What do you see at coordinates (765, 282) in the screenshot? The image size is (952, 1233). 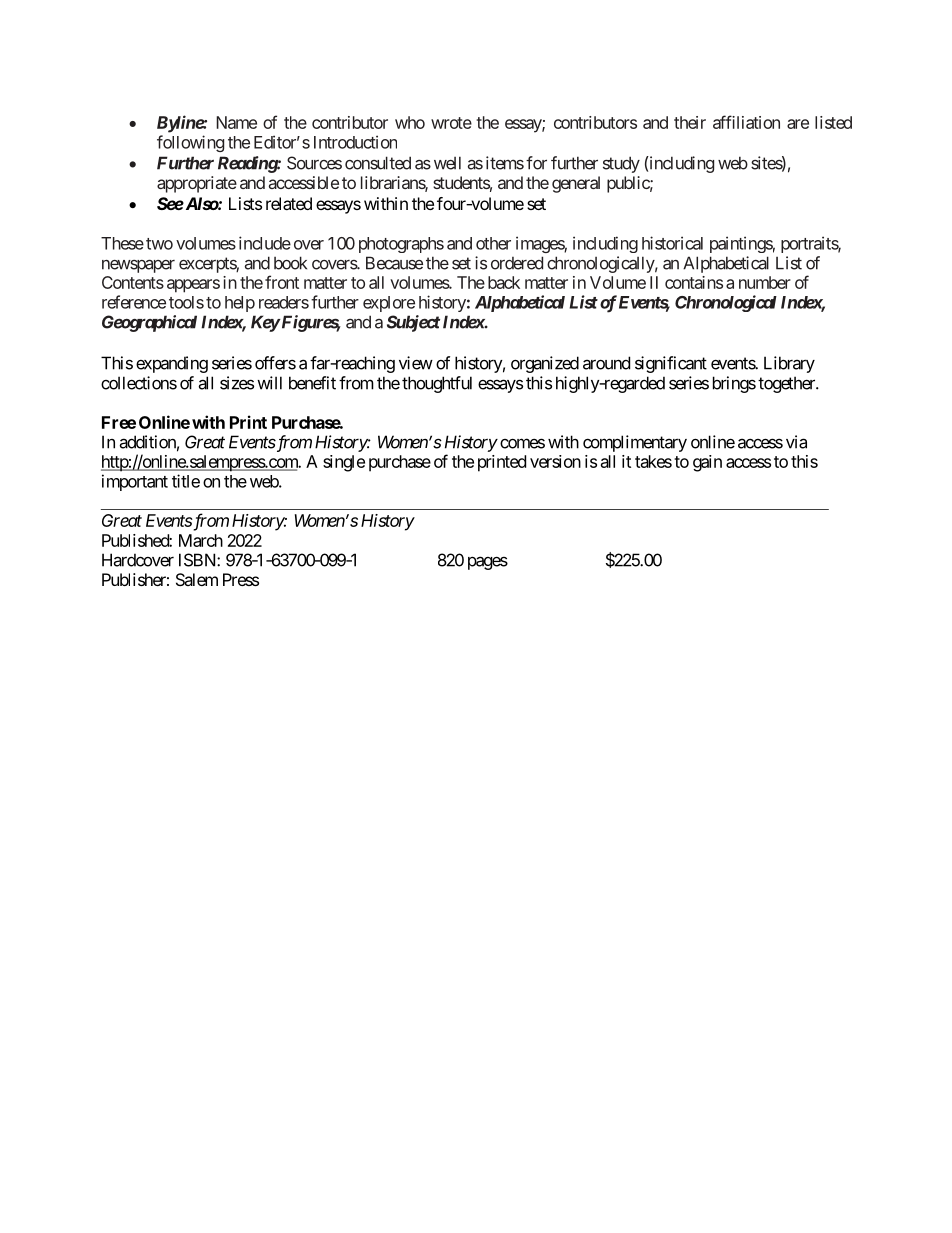 I see `number` at bounding box center [765, 282].
